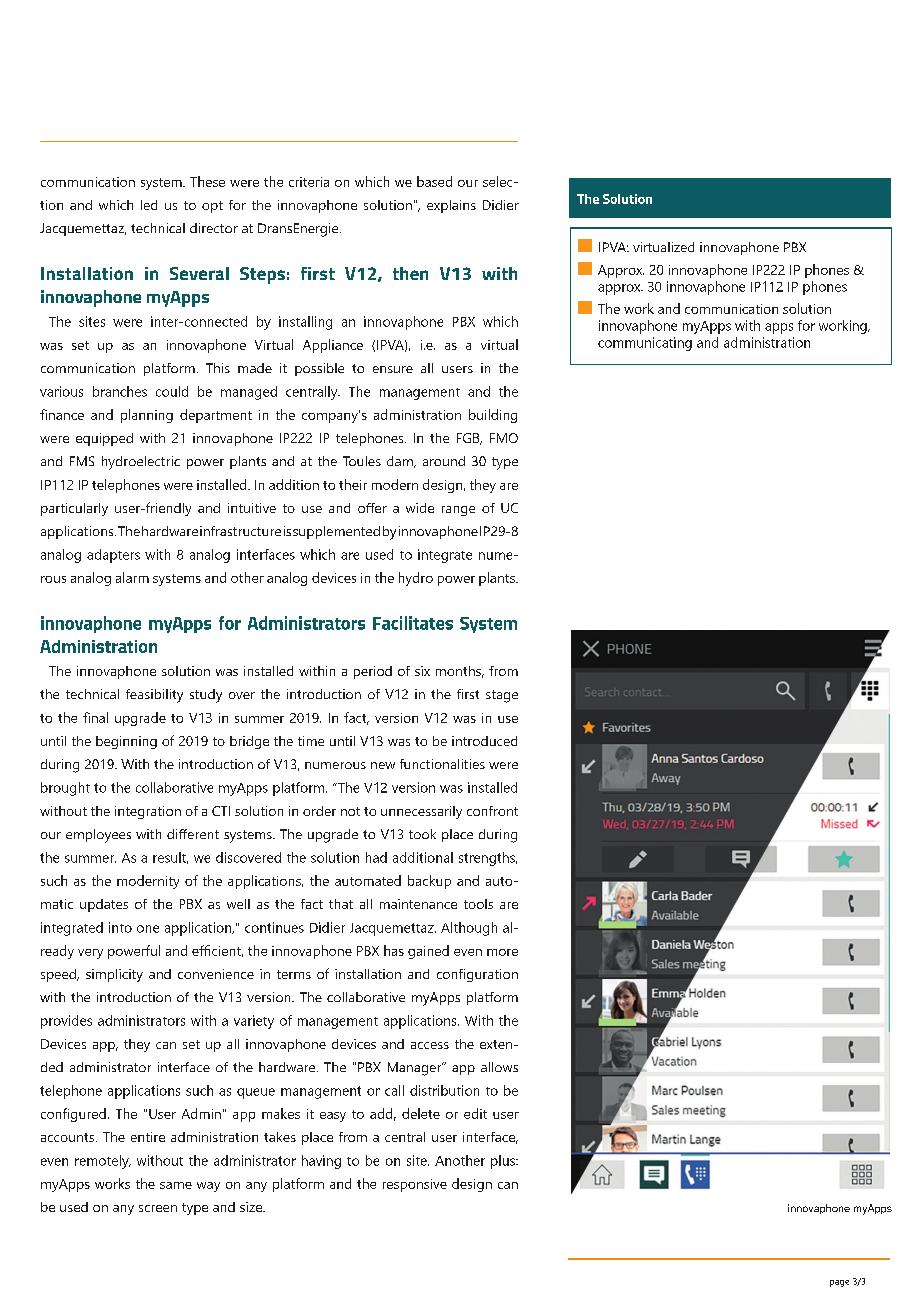 This screenshot has height=1308, width=924. Describe the element at coordinates (444, 461) in the screenshot. I see `around` at that location.
